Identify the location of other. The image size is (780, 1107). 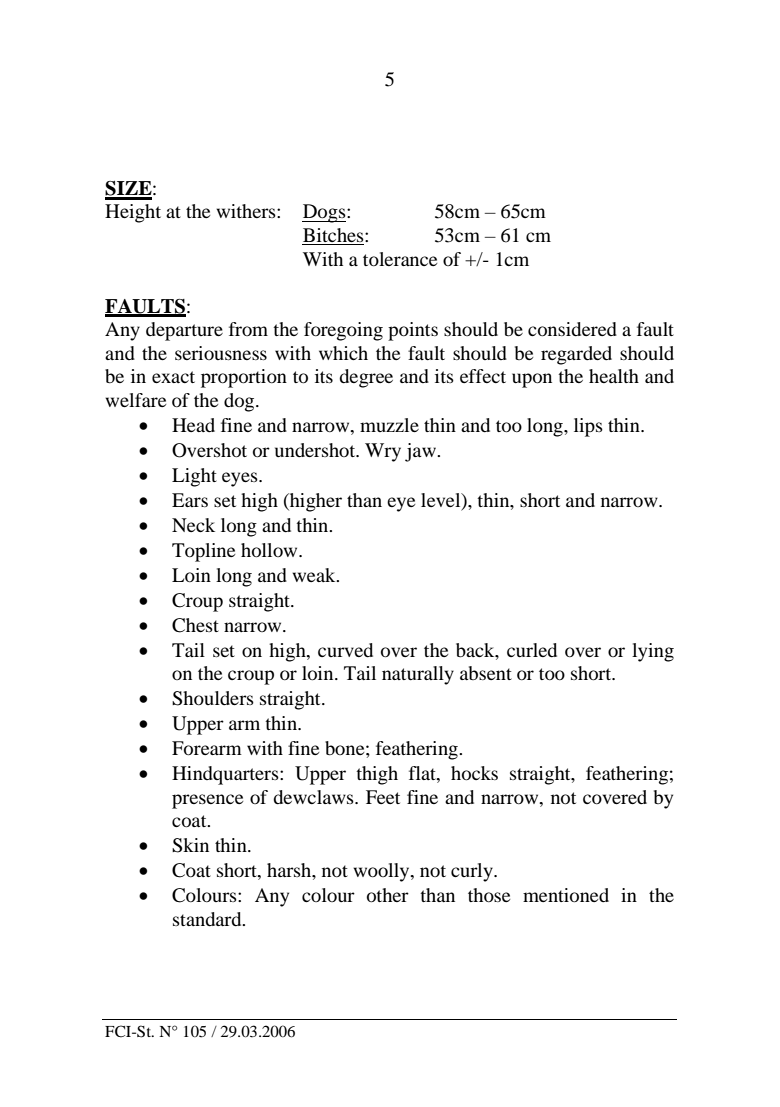
(388, 895).
